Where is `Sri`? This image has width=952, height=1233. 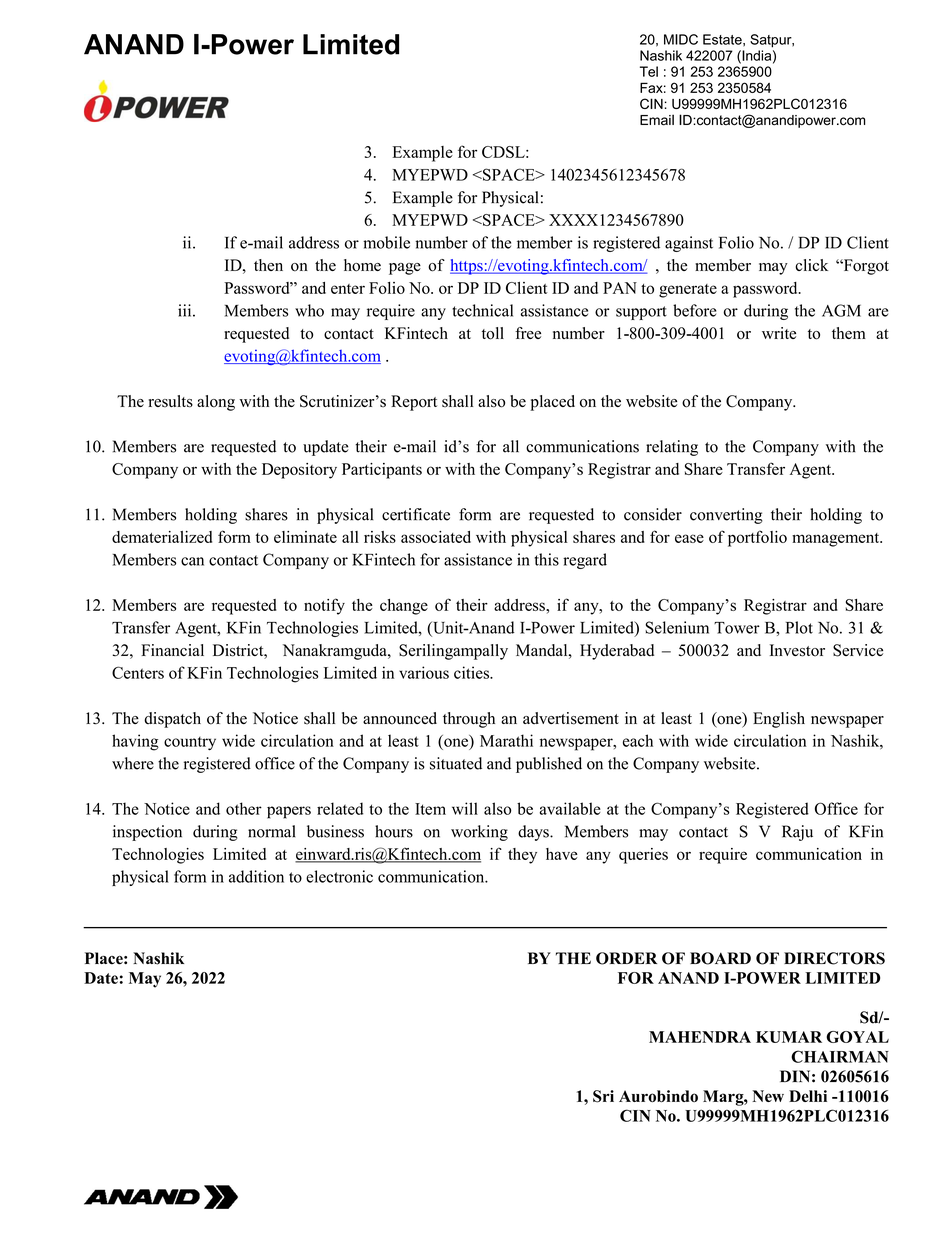 Sri is located at coordinates (603, 1096).
